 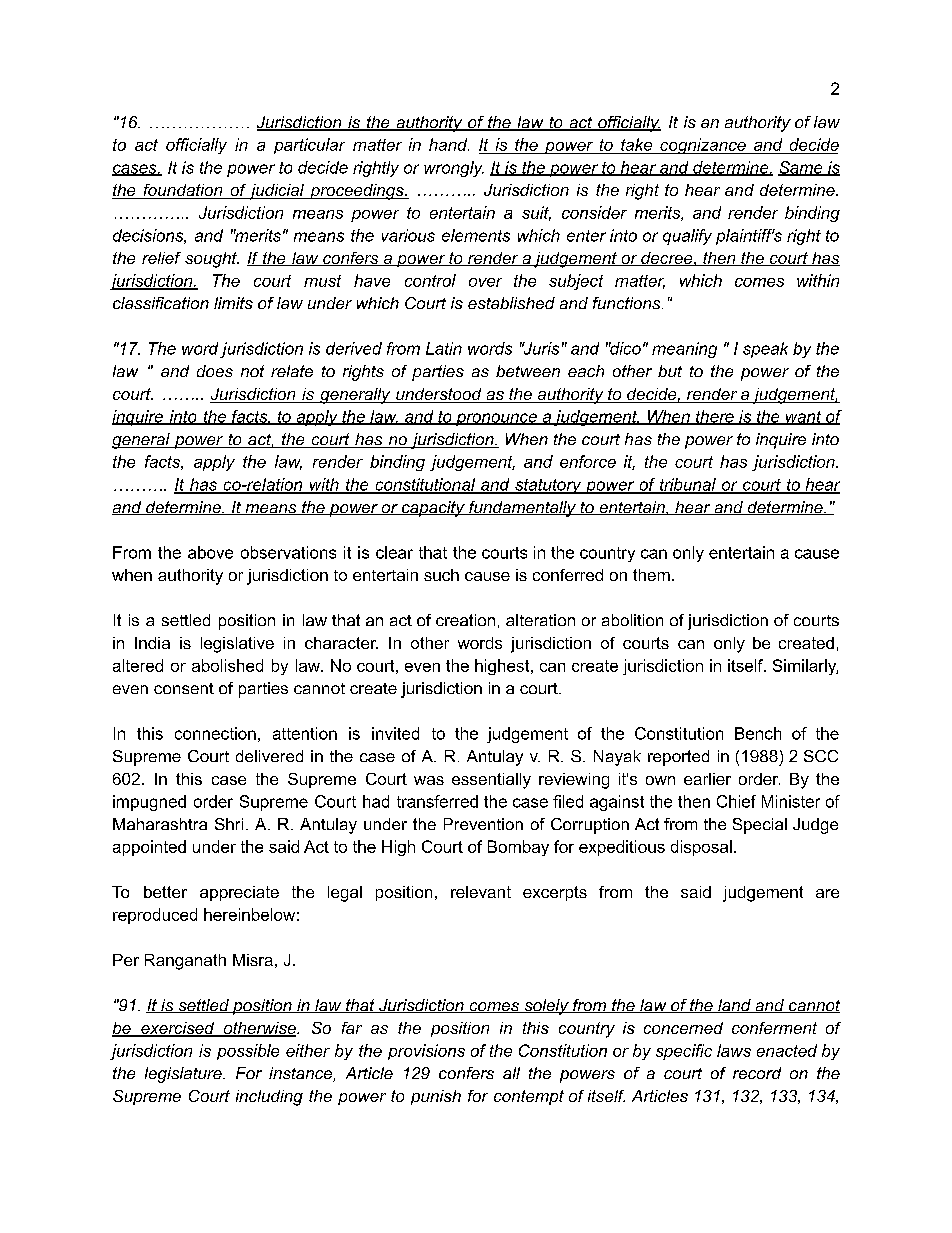 I want to click on foundation, so click(x=183, y=191).
